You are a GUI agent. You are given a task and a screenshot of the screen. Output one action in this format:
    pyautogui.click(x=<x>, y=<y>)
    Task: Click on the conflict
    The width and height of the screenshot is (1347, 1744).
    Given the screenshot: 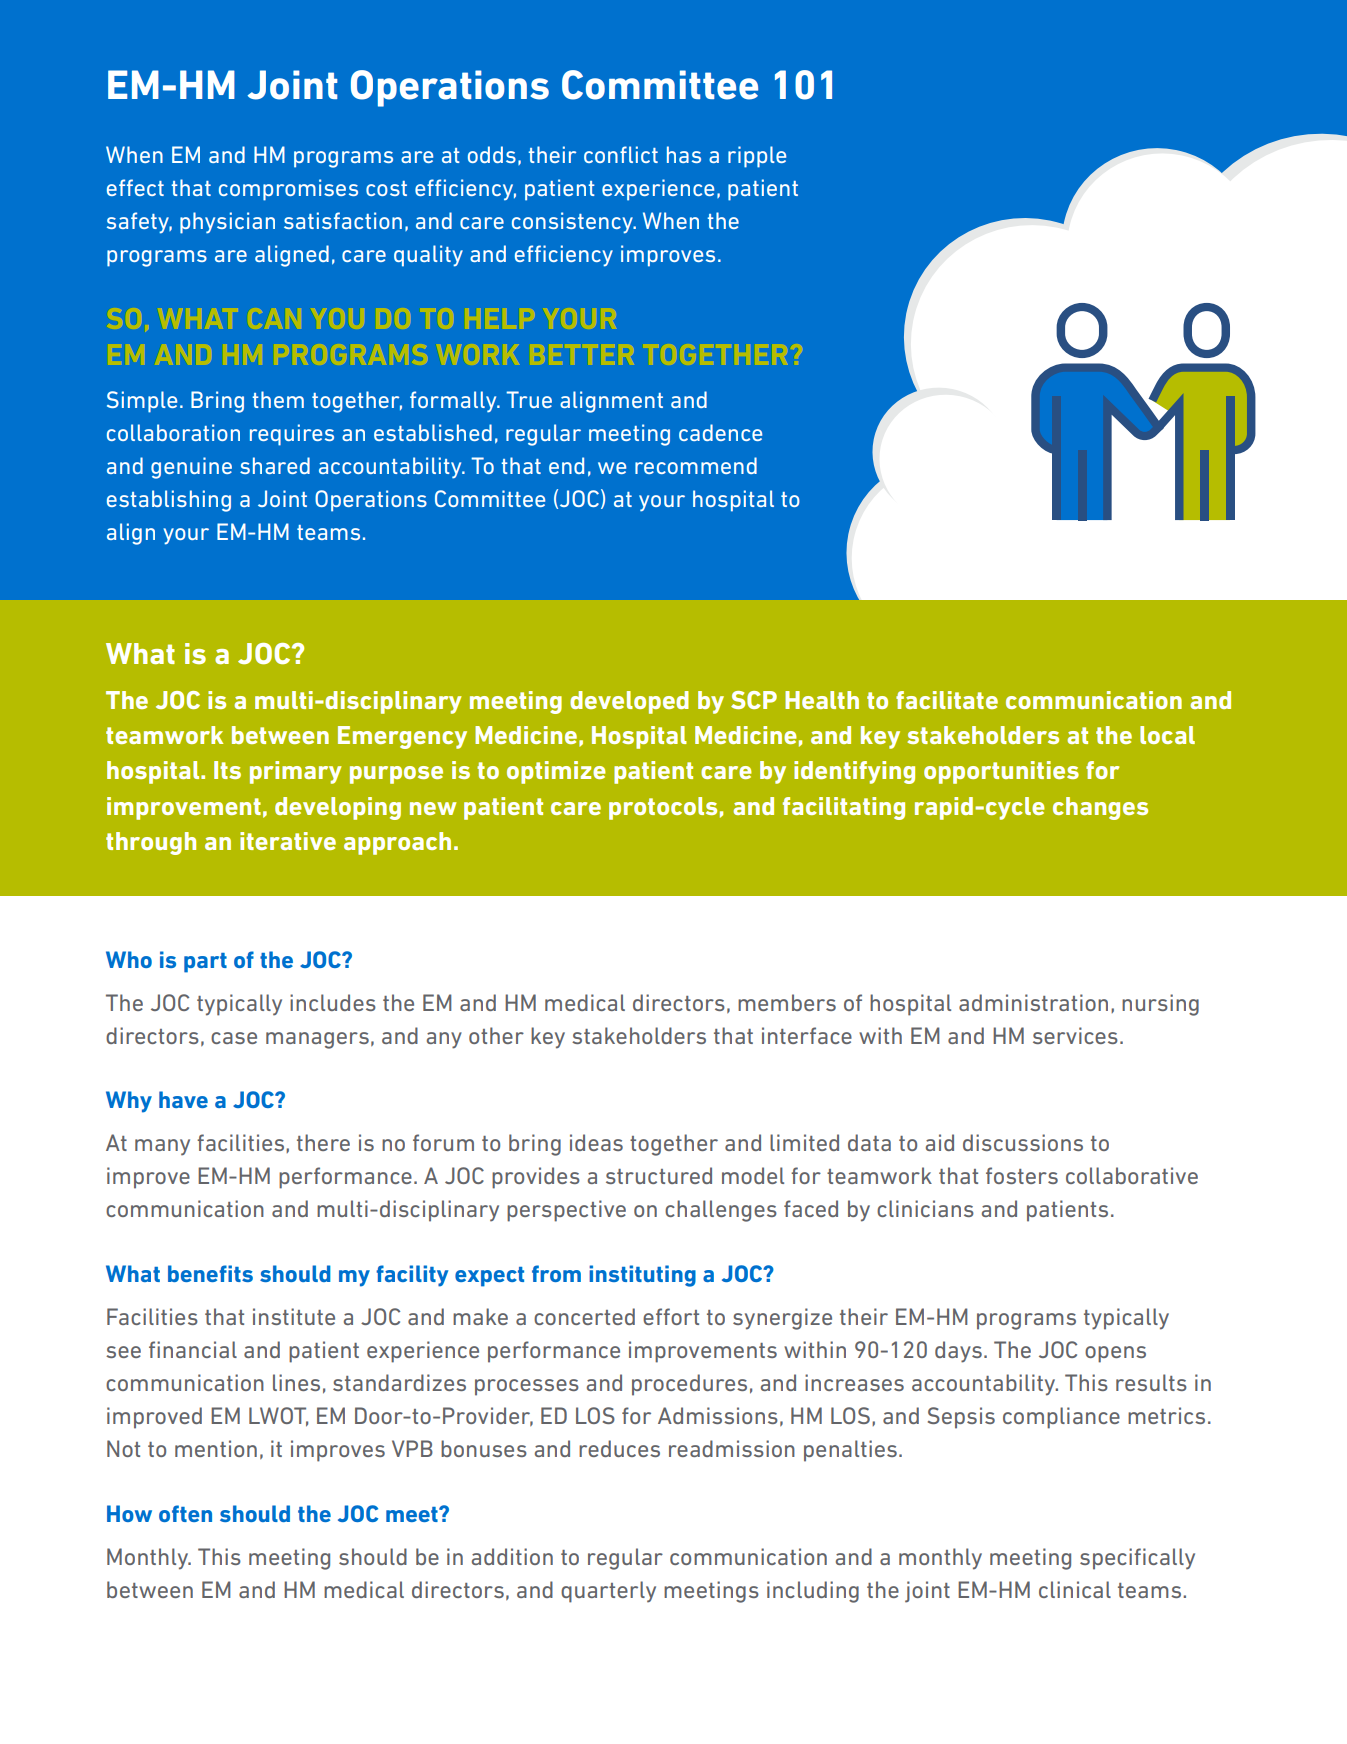 What is the action you would take?
    pyautogui.click(x=621, y=154)
